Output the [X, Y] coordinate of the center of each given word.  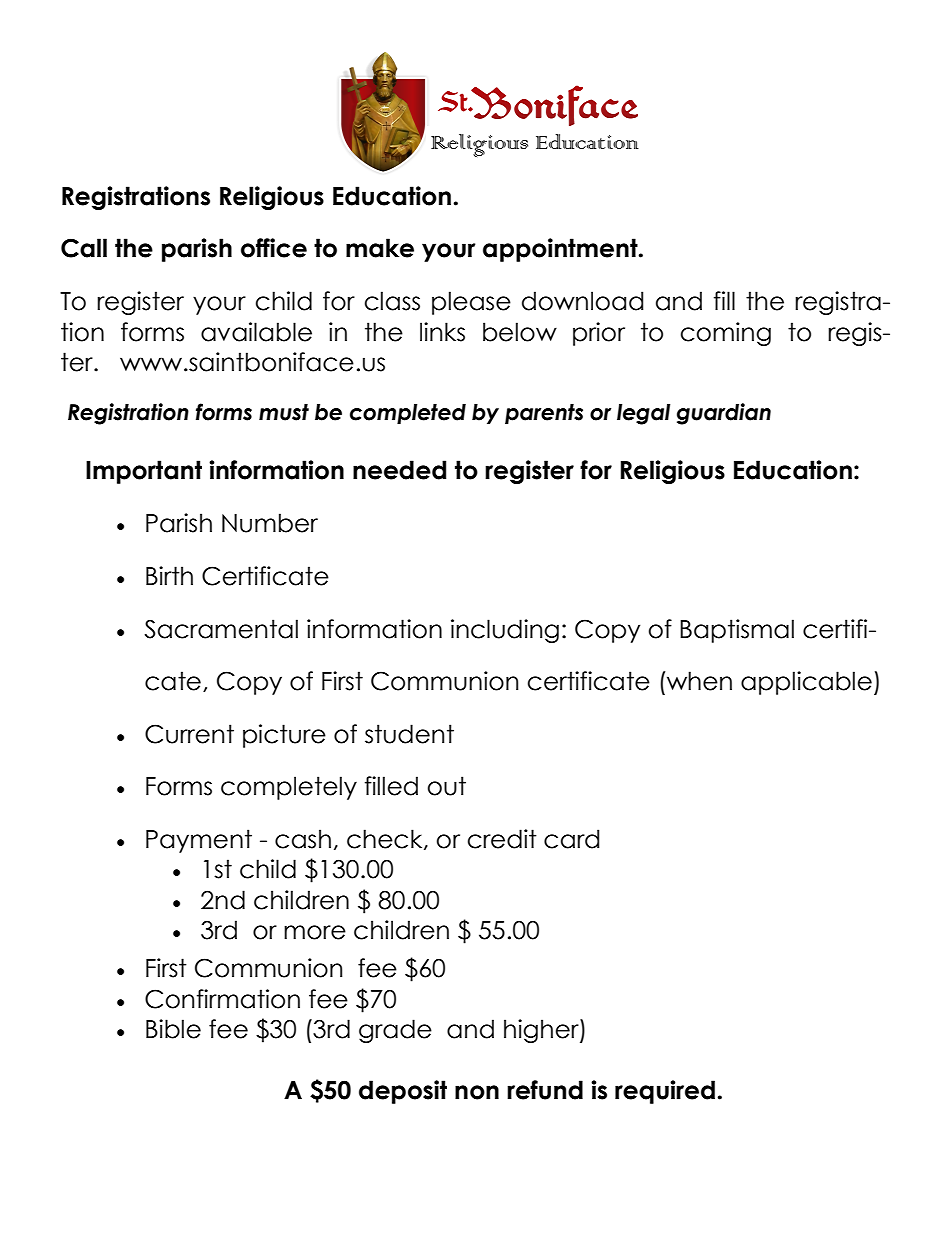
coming [726, 334]
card [571, 839]
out [447, 786]
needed [399, 470]
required [665, 1092]
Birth [169, 575]
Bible [173, 1029]
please [471, 303]
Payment [199, 841]
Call [84, 248]
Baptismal [737, 631]
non [477, 1092]
